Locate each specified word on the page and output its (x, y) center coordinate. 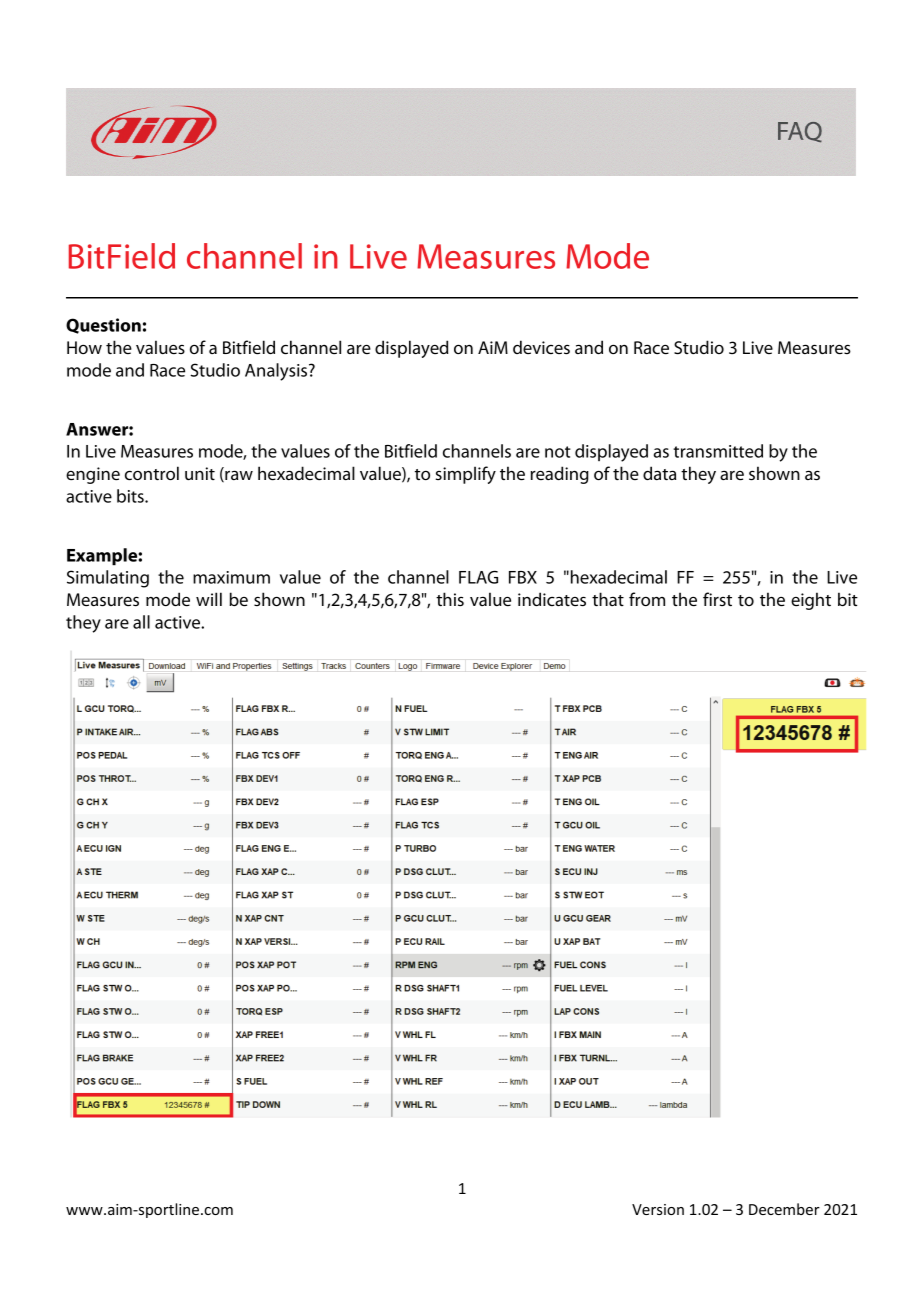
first (717, 599)
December (784, 1209)
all (141, 622)
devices (541, 347)
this (450, 599)
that (608, 599)
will (209, 599)
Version (658, 1209)
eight (811, 601)
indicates (552, 599)
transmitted (718, 451)
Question (103, 326)
